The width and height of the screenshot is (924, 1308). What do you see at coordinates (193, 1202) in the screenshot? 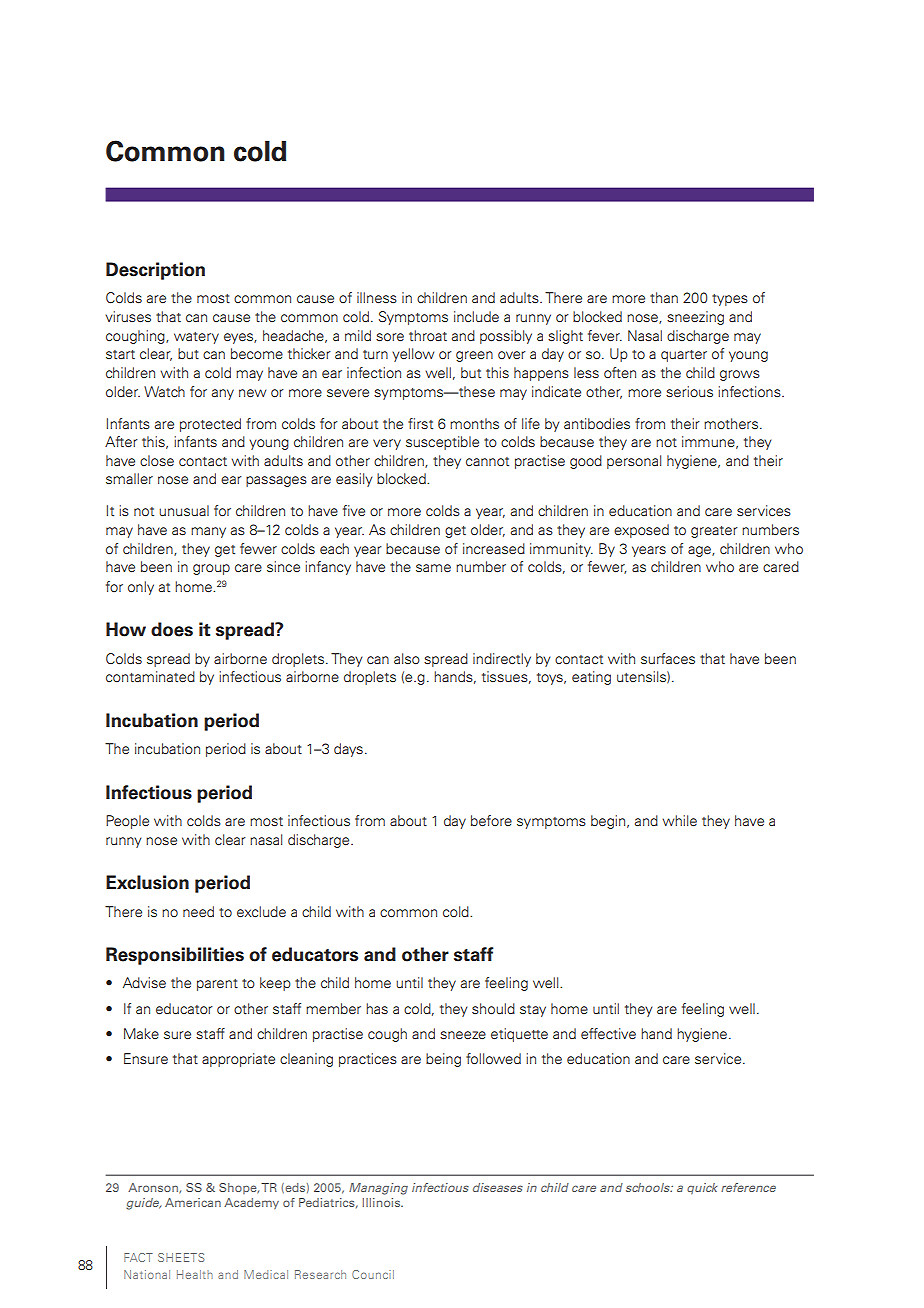
I see `American` at bounding box center [193, 1202].
